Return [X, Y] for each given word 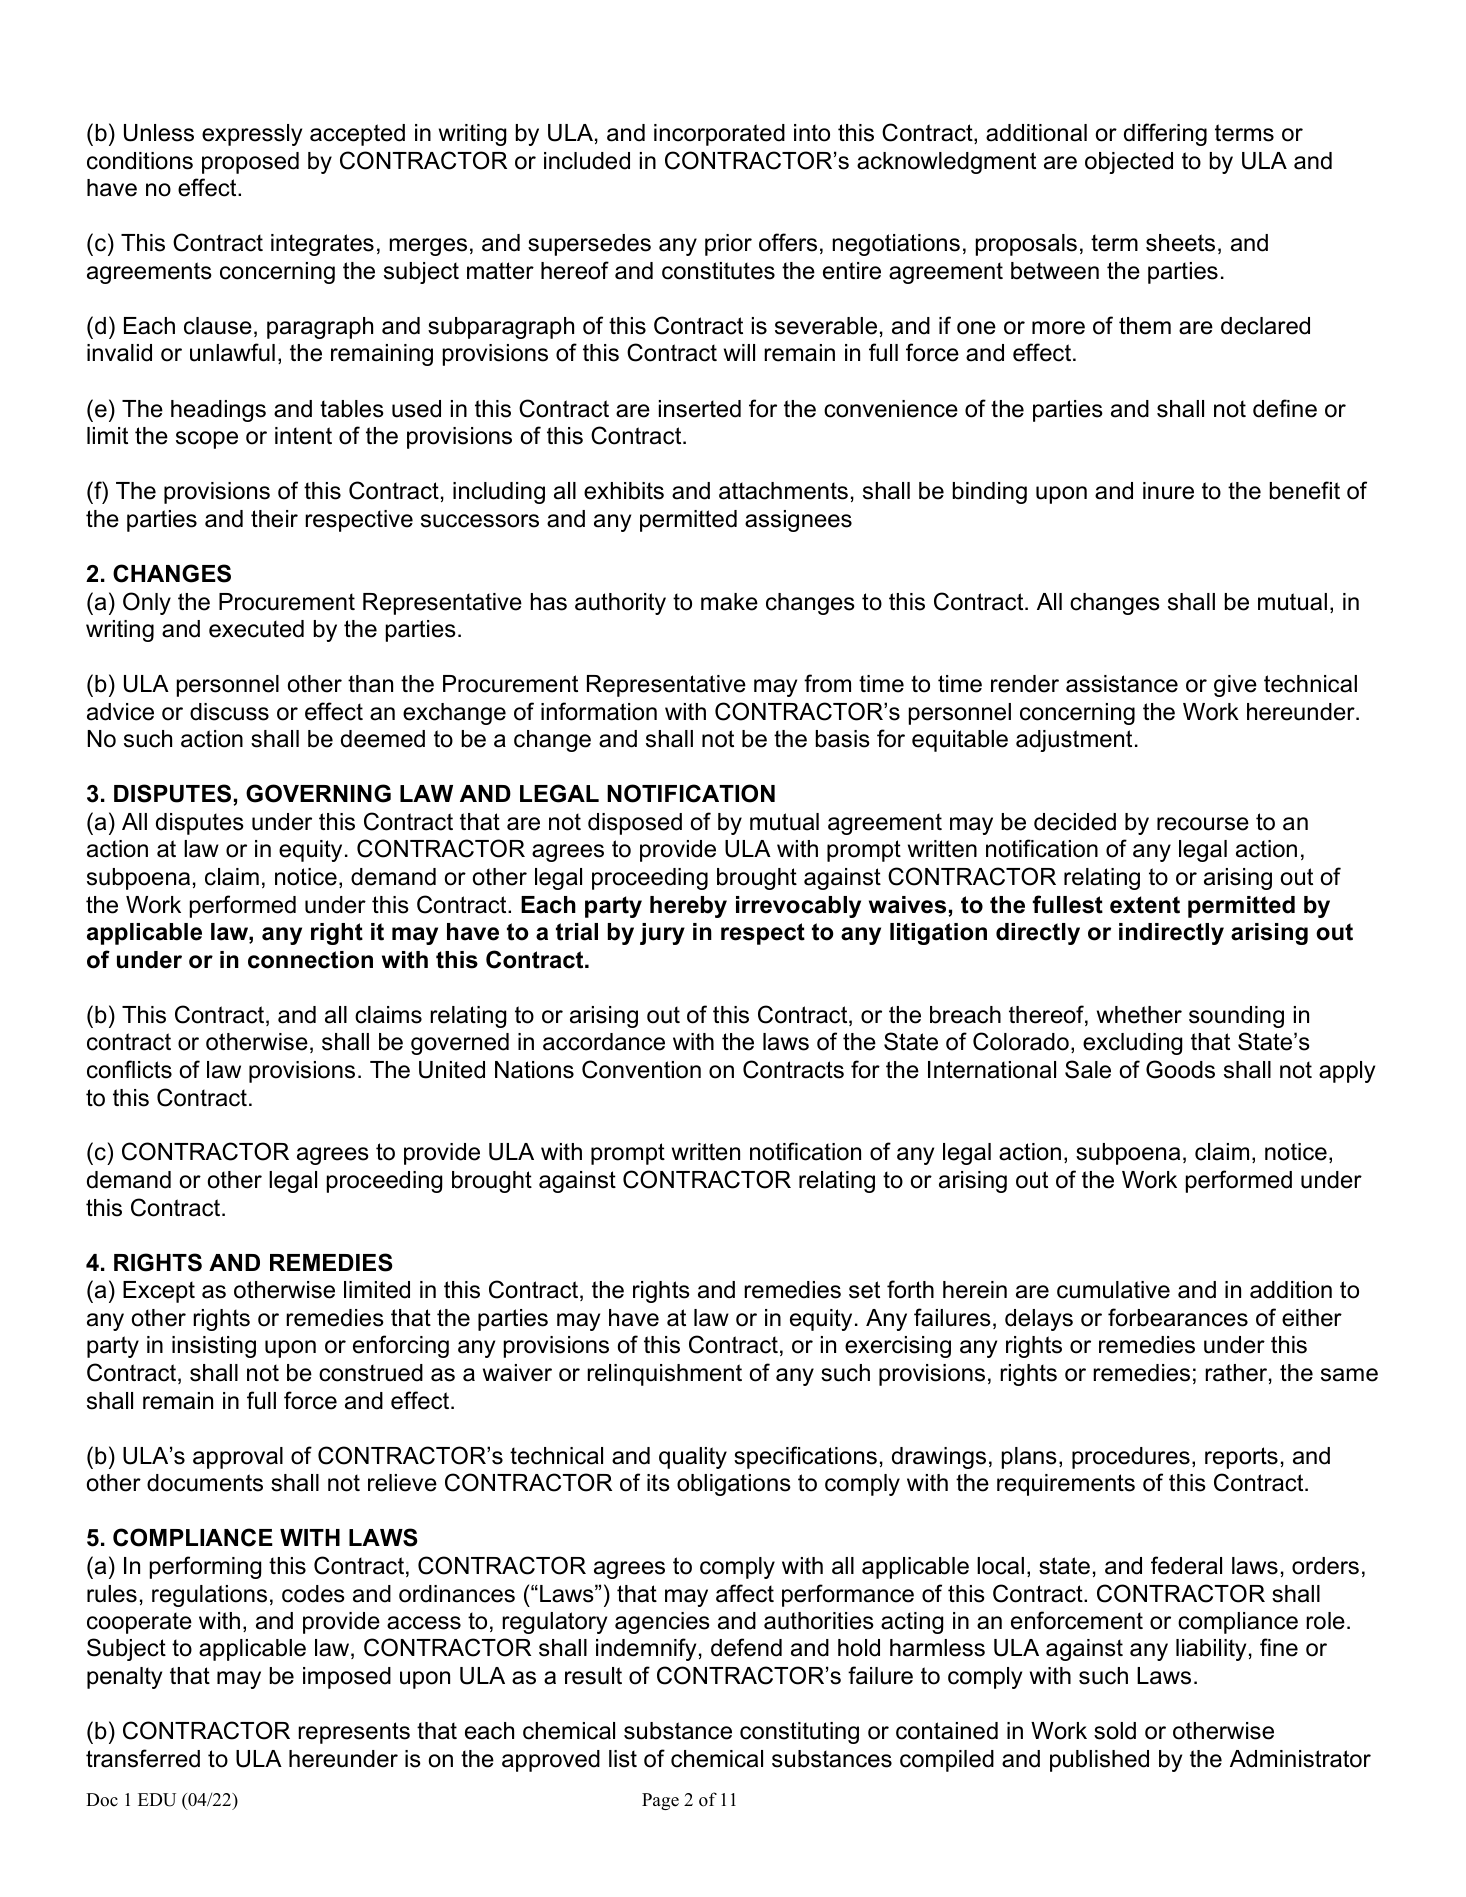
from [827, 683]
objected [1129, 163]
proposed [250, 163]
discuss [229, 712]
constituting [799, 1733]
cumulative [1113, 1290]
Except [159, 1292]
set [864, 1290]
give [1235, 686]
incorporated [719, 135]
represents [354, 1733]
